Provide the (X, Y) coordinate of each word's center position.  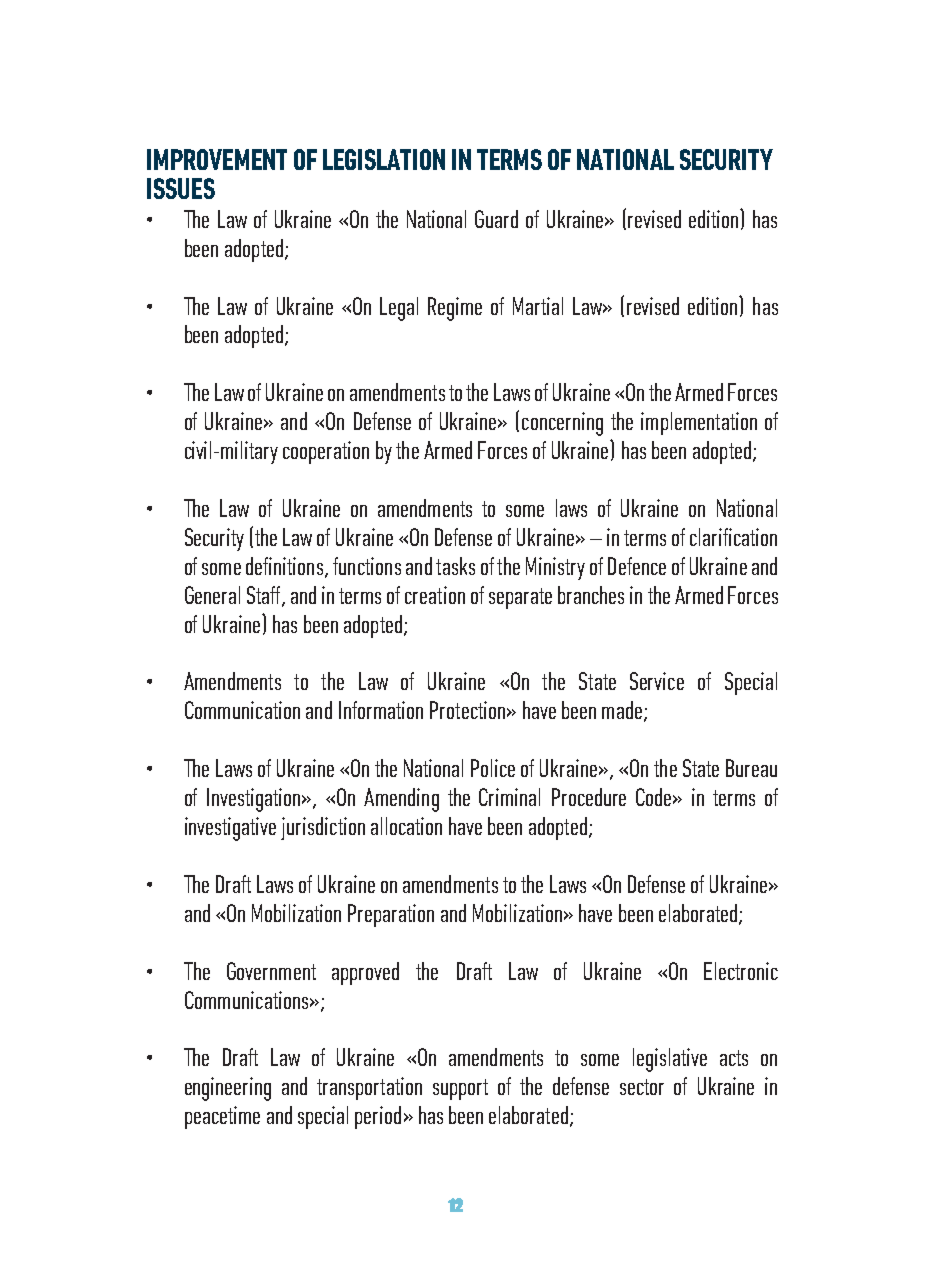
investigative (230, 829)
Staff (265, 596)
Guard (496, 219)
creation (435, 595)
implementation (699, 423)
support (460, 1089)
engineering (228, 1089)
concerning (562, 424)
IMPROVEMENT (217, 159)
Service (657, 681)
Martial (538, 306)
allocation (406, 826)
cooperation (326, 452)
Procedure (589, 797)
